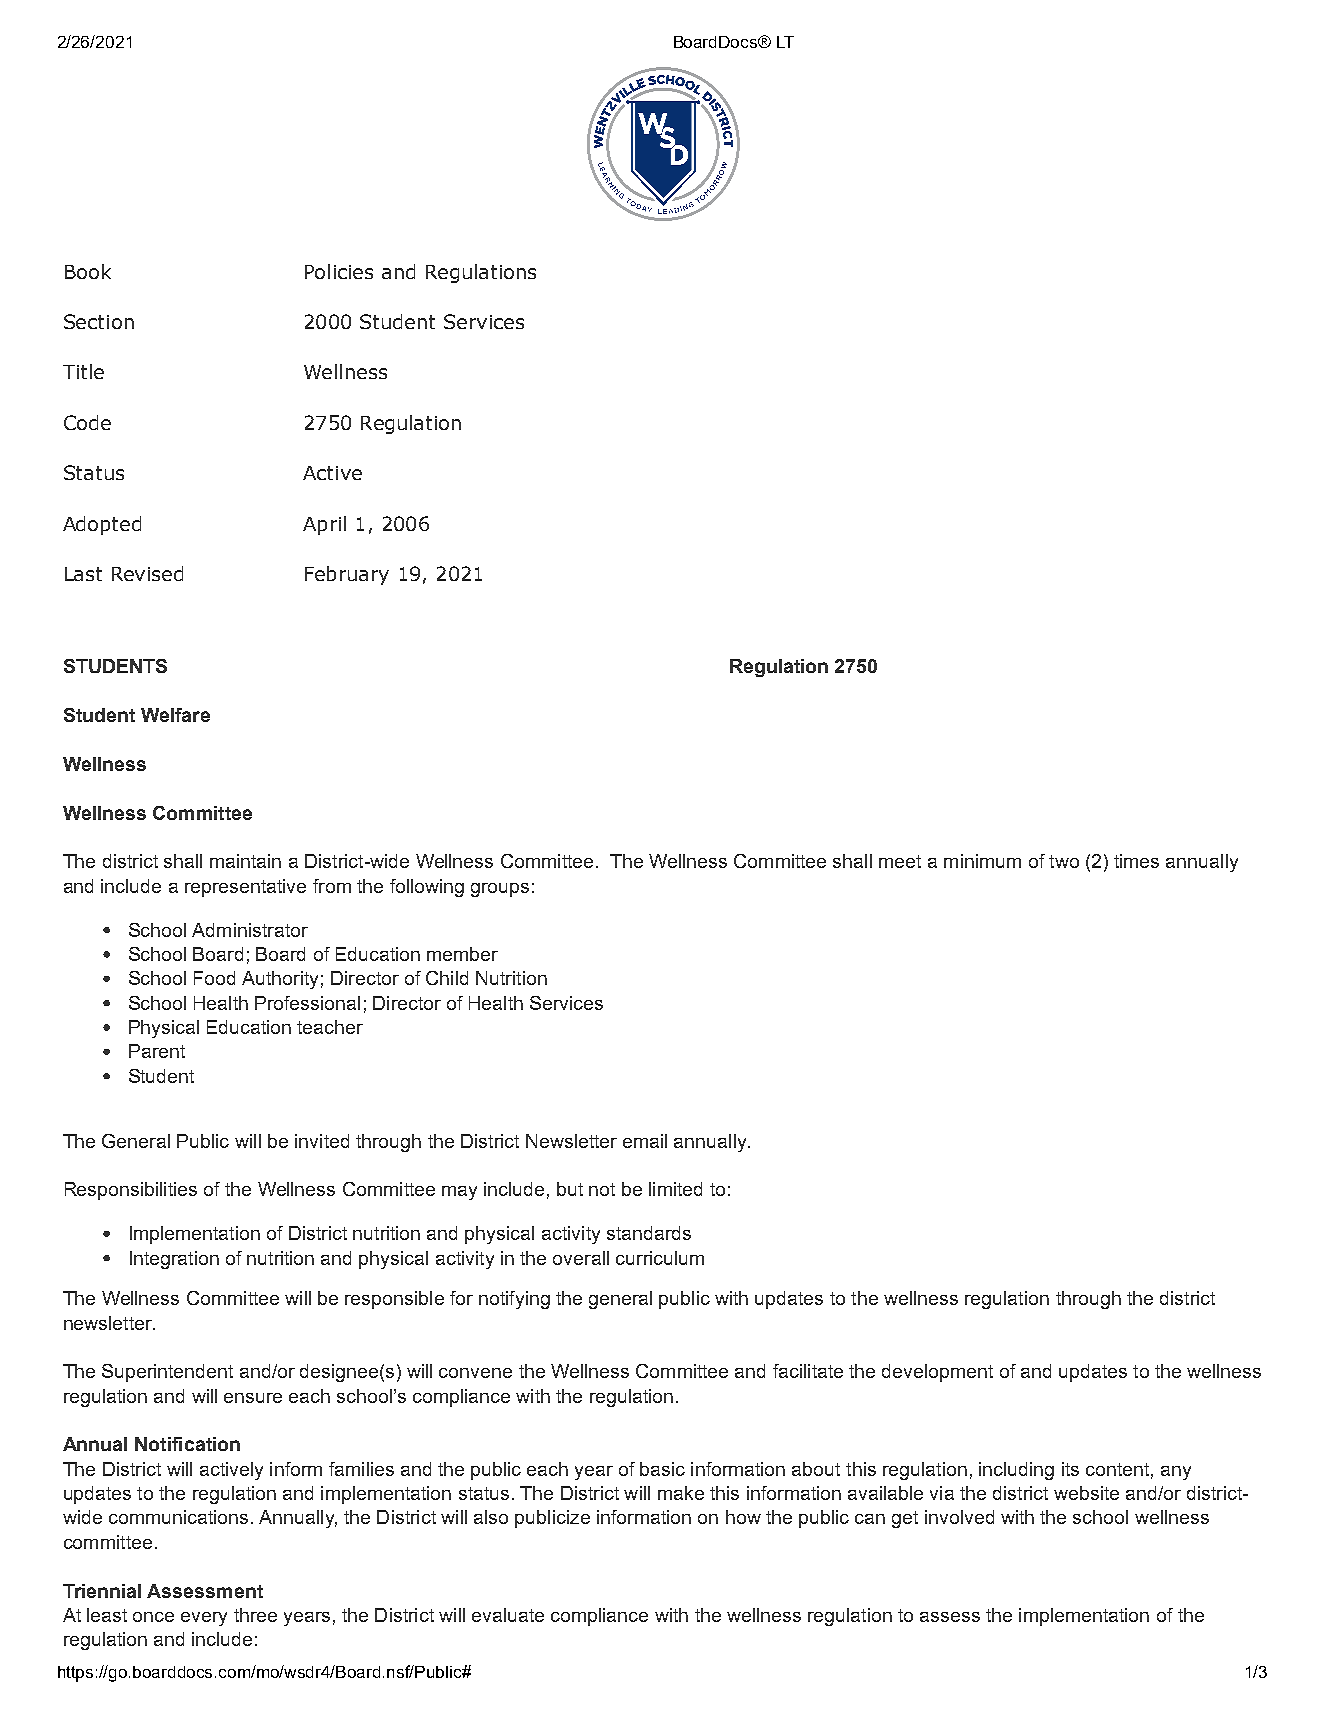 This image has height=1715, width=1325. What do you see at coordinates (204, 1619) in the image?
I see `every` at bounding box center [204, 1619].
